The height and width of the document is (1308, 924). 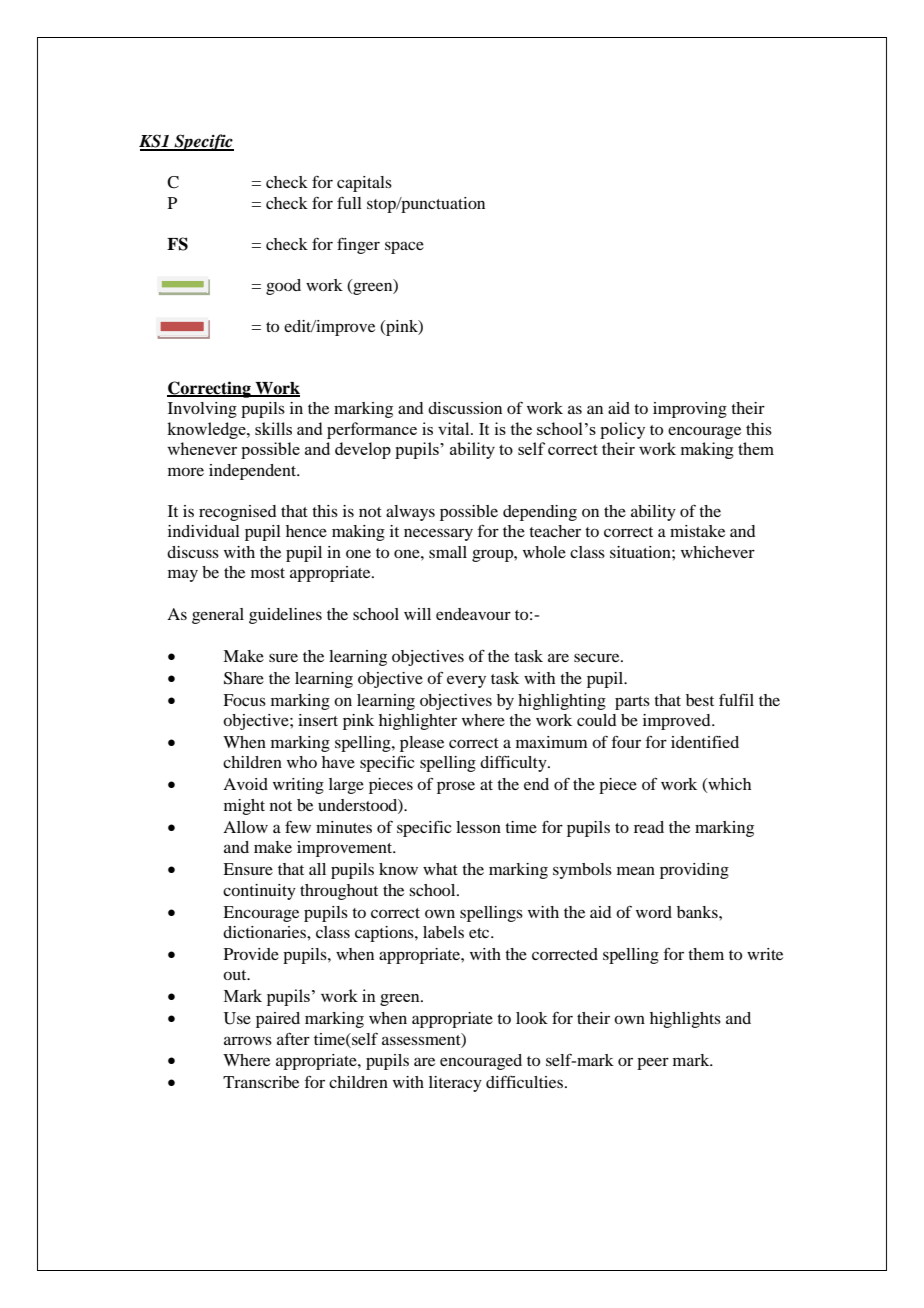 I want to click on best, so click(x=700, y=700).
